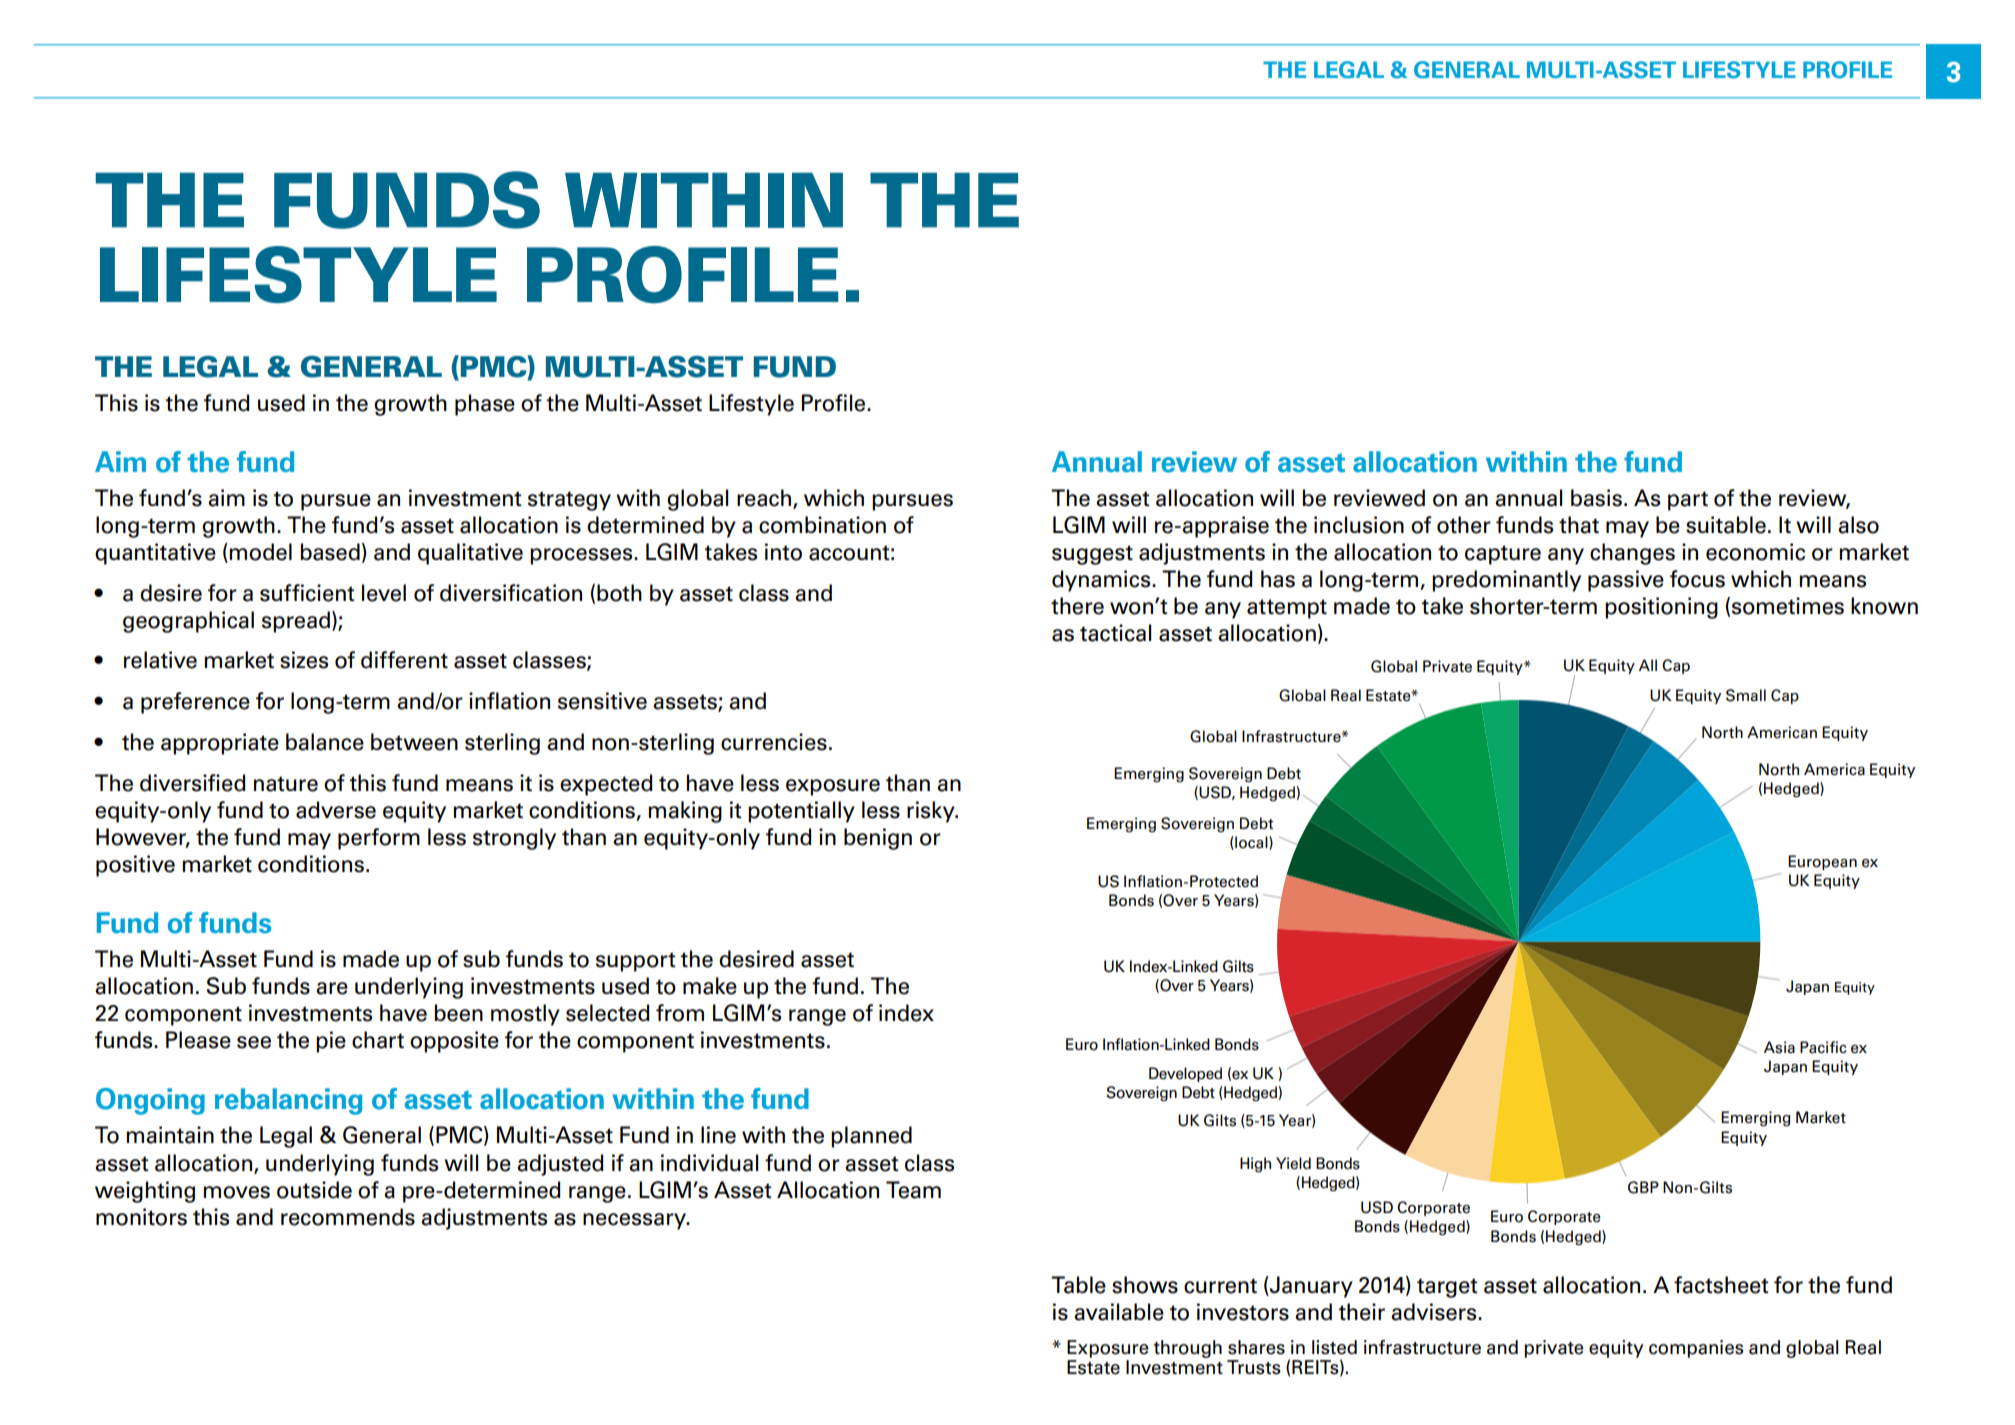 The image size is (2015, 1425). What do you see at coordinates (765, 498) in the screenshot?
I see `reach` at bounding box center [765, 498].
